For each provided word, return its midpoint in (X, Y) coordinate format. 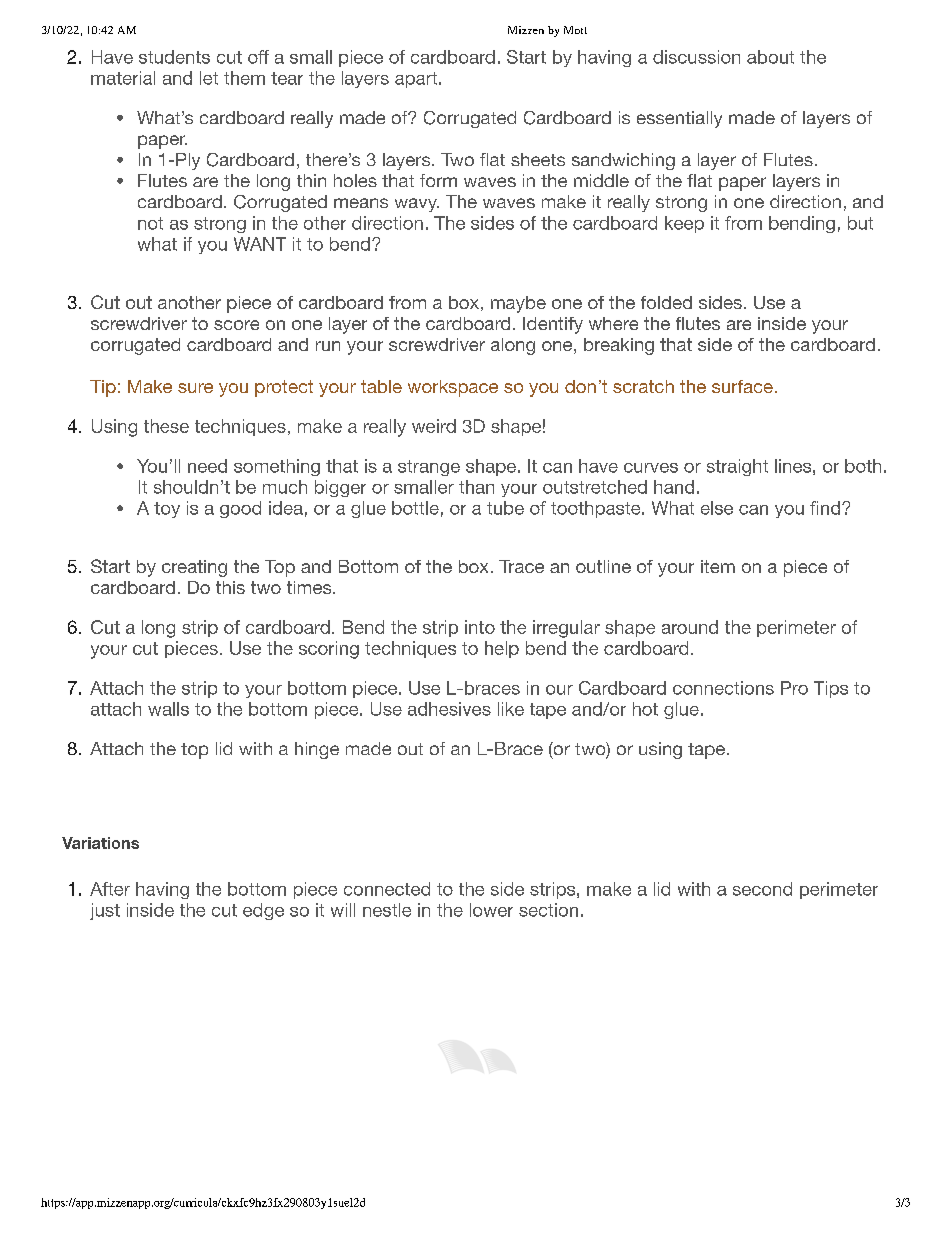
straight (737, 467)
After (110, 889)
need (207, 466)
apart (417, 80)
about (770, 57)
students (174, 57)
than (476, 487)
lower (491, 910)
